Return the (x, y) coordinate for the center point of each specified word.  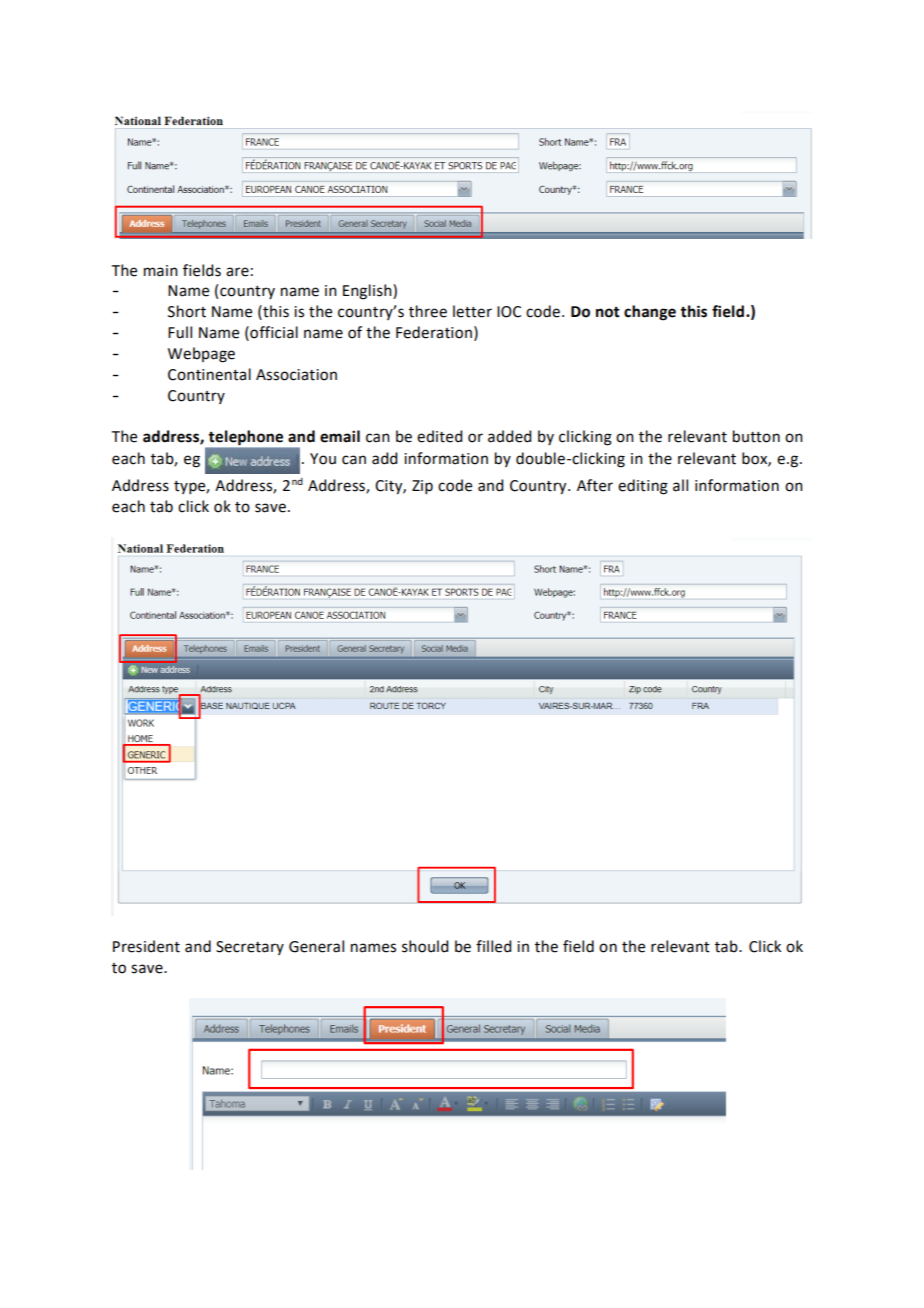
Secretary (250, 948)
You (323, 459)
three (428, 311)
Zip (422, 487)
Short (187, 311)
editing (643, 487)
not (608, 312)
